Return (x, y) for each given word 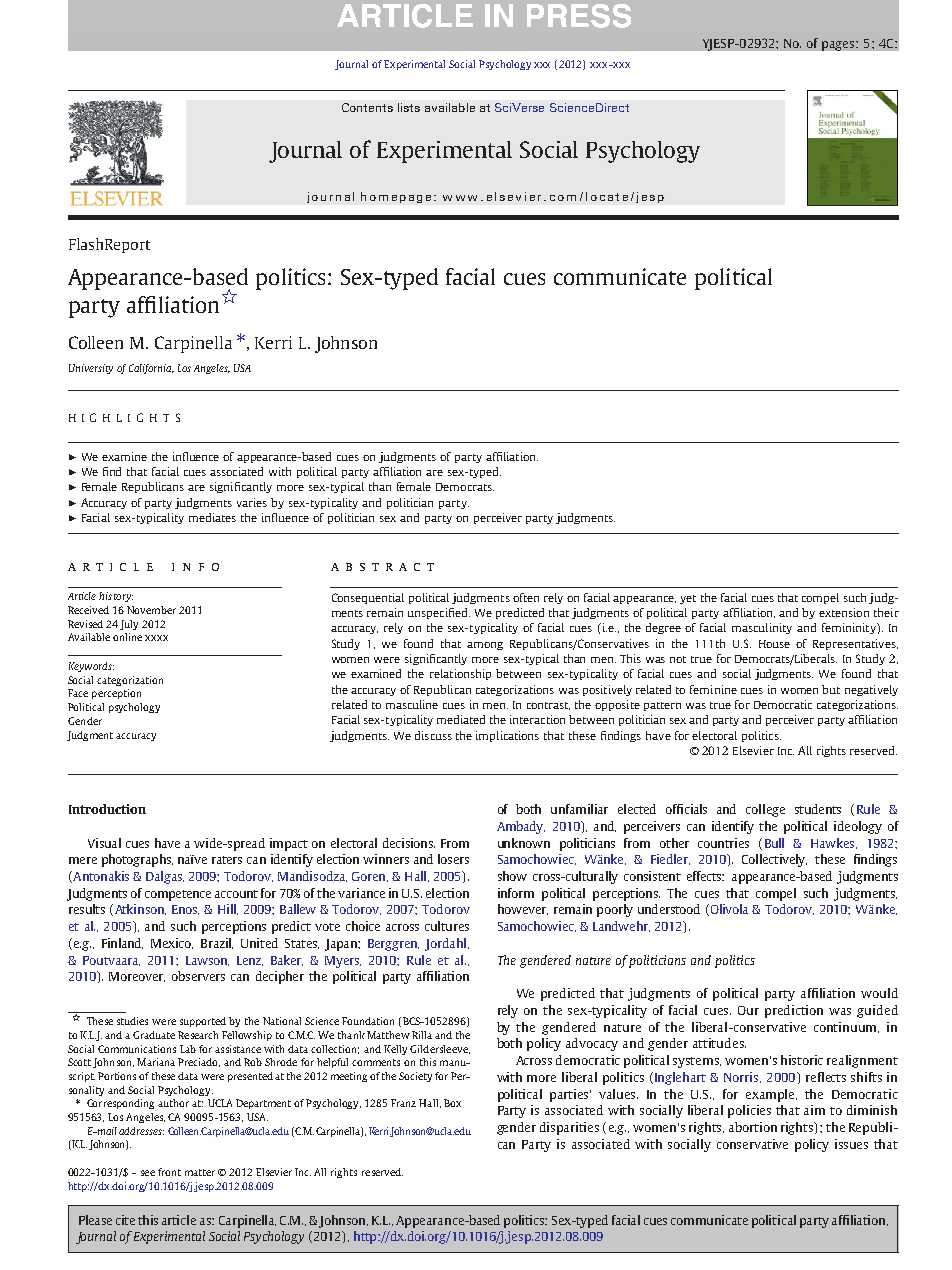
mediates (212, 517)
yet (688, 599)
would (879, 993)
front (169, 1172)
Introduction (107, 809)
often (526, 597)
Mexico (172, 943)
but (831, 689)
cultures (447, 926)
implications (507, 736)
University (91, 369)
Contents (367, 107)
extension (844, 612)
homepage (396, 197)
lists (409, 107)
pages (839, 46)
